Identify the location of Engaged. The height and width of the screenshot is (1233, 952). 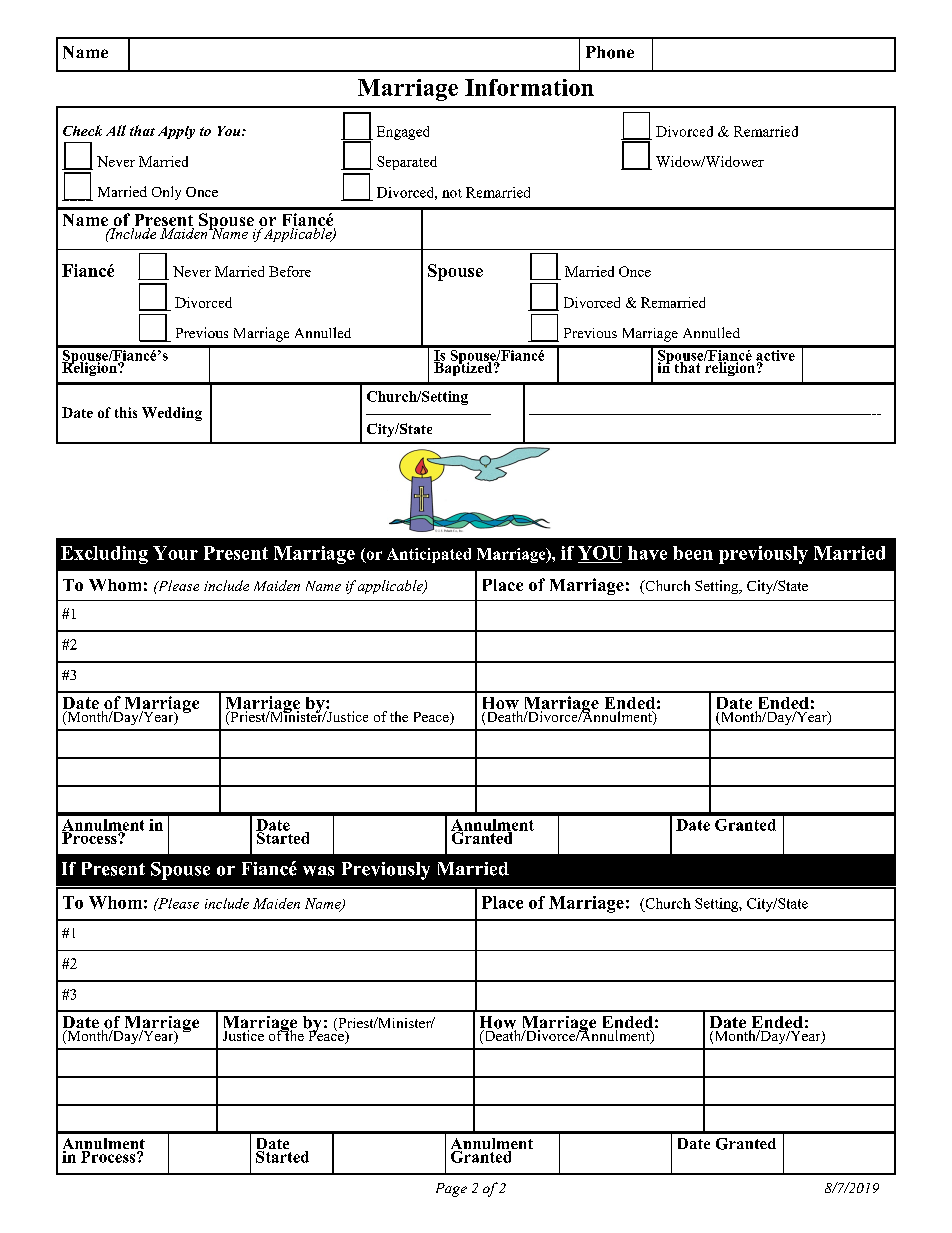
(403, 133).
